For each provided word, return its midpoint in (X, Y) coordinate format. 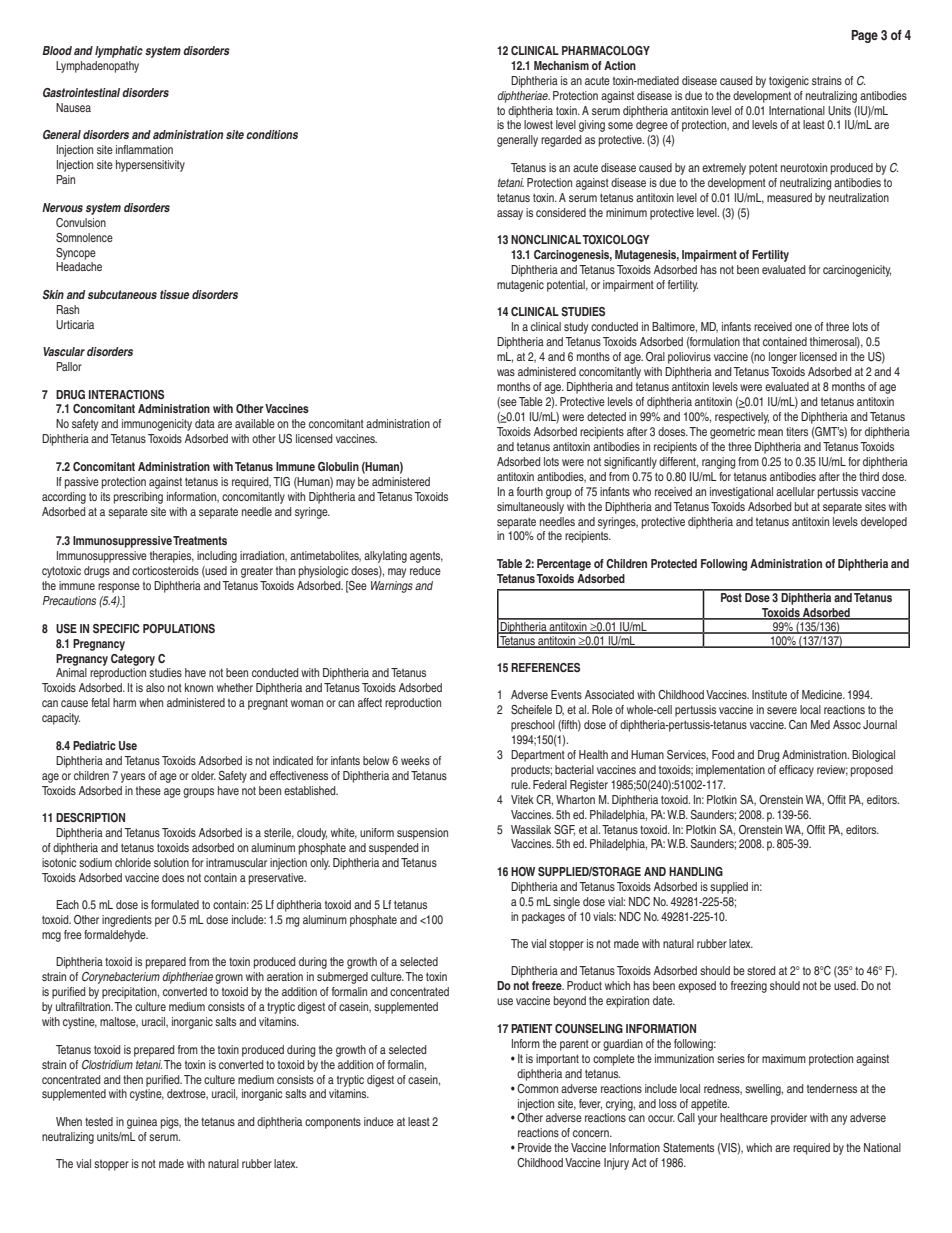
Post (731, 596)
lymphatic (119, 52)
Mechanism (561, 65)
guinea (142, 1123)
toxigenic (789, 82)
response (119, 588)
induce (379, 1121)
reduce (425, 570)
